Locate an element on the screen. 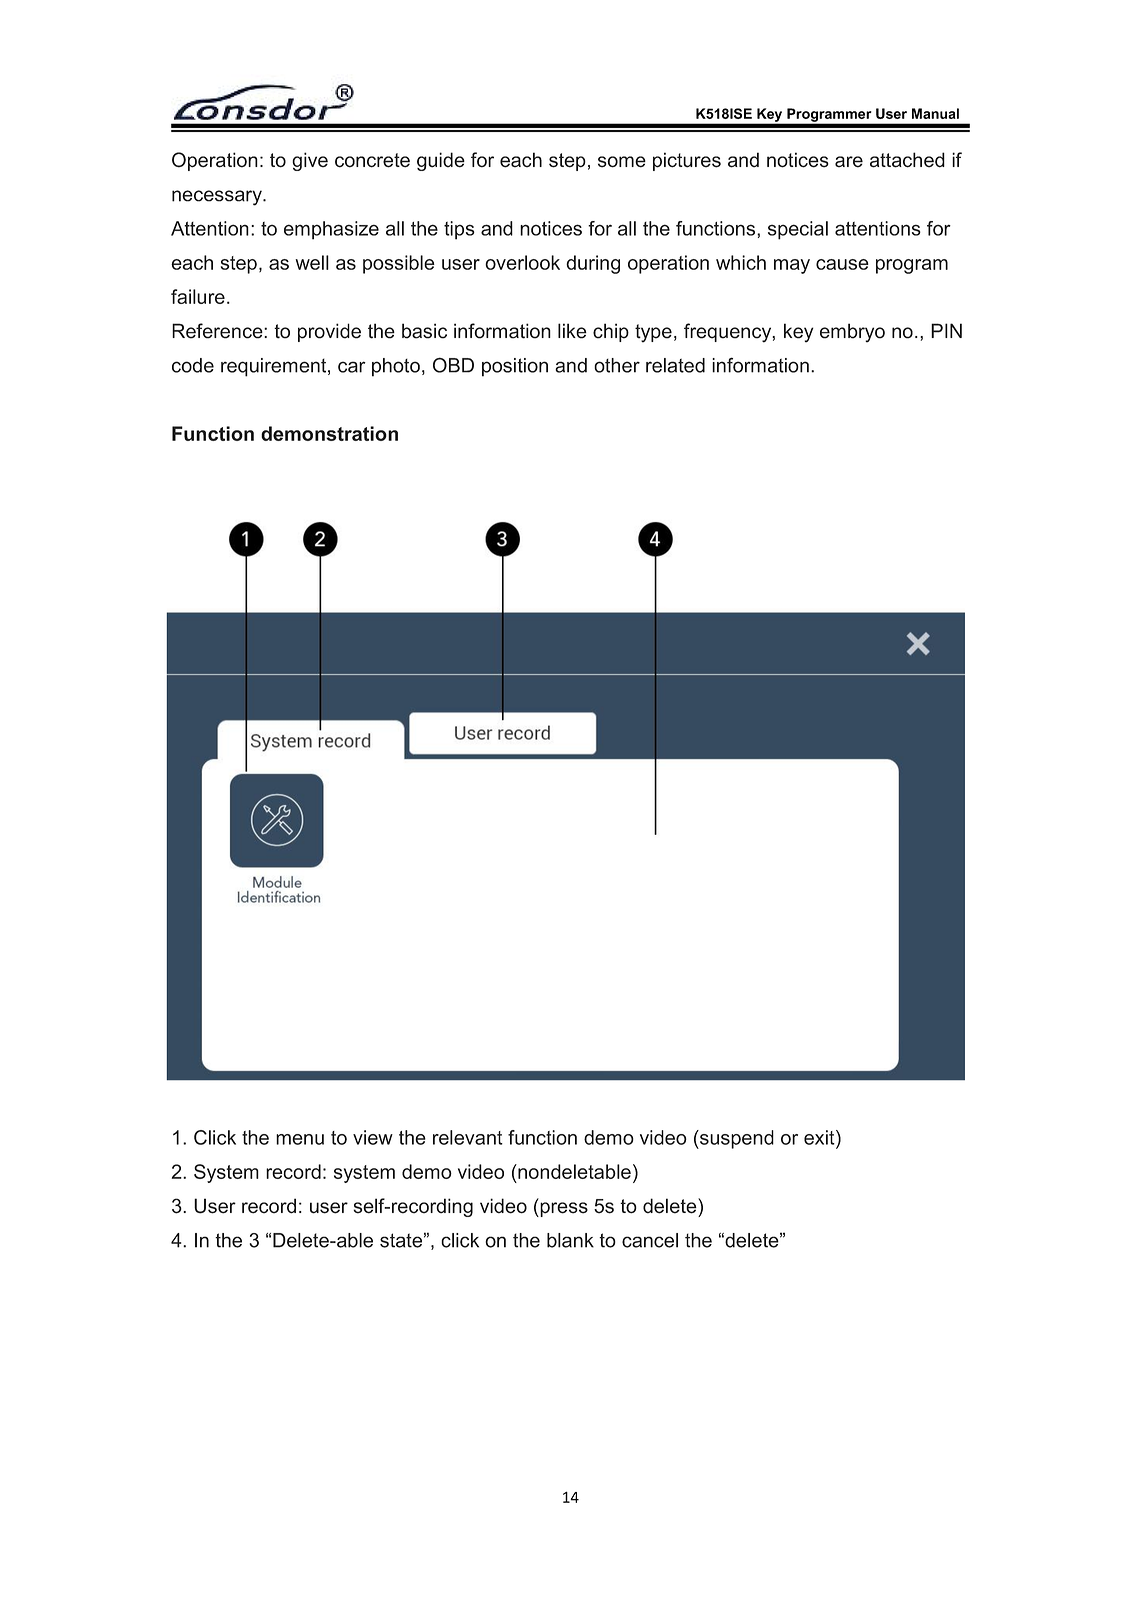 This screenshot has height=1601, width=1132. car is located at coordinates (352, 367).
